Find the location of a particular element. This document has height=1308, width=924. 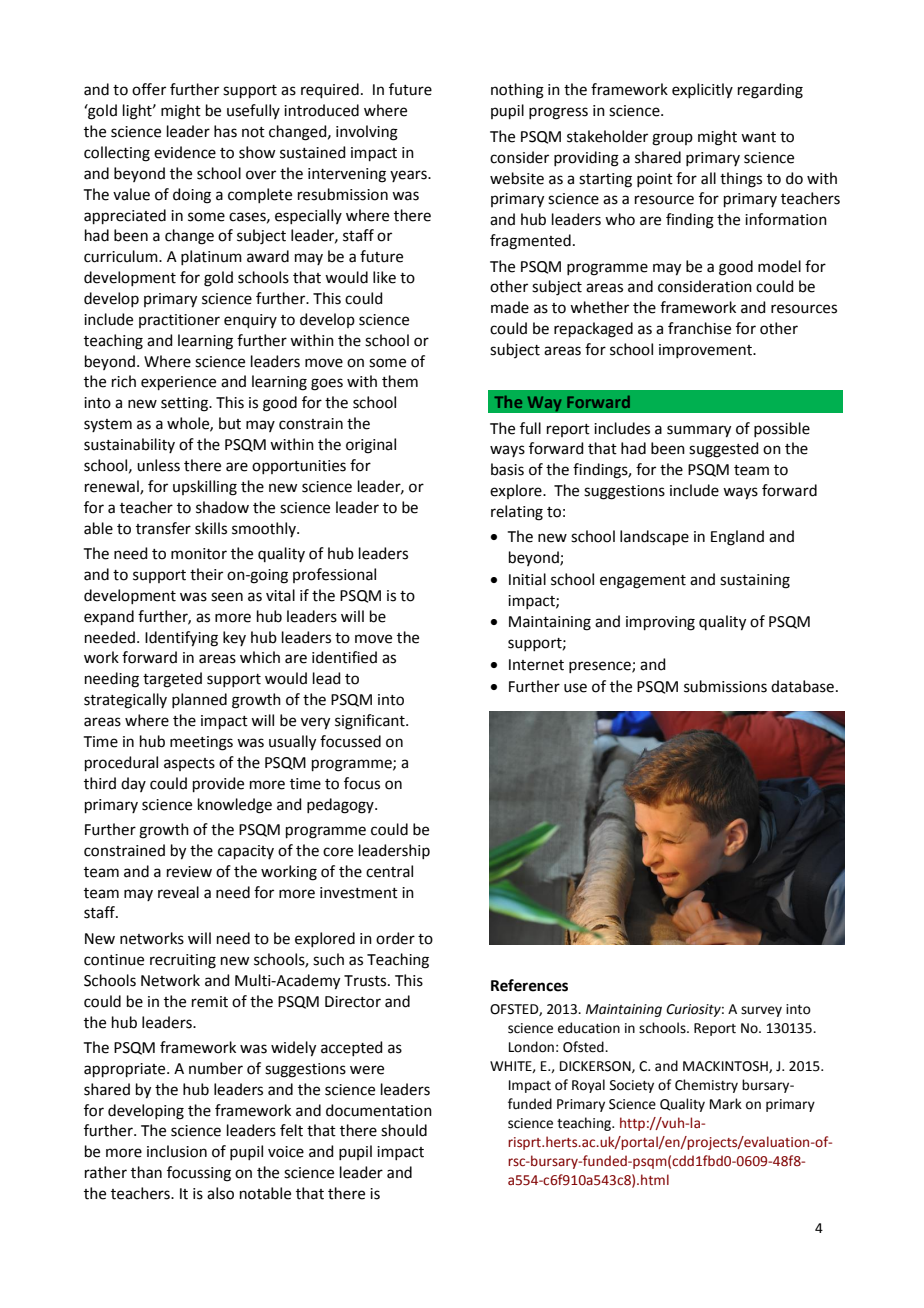

evidence is located at coordinates (185, 152).
